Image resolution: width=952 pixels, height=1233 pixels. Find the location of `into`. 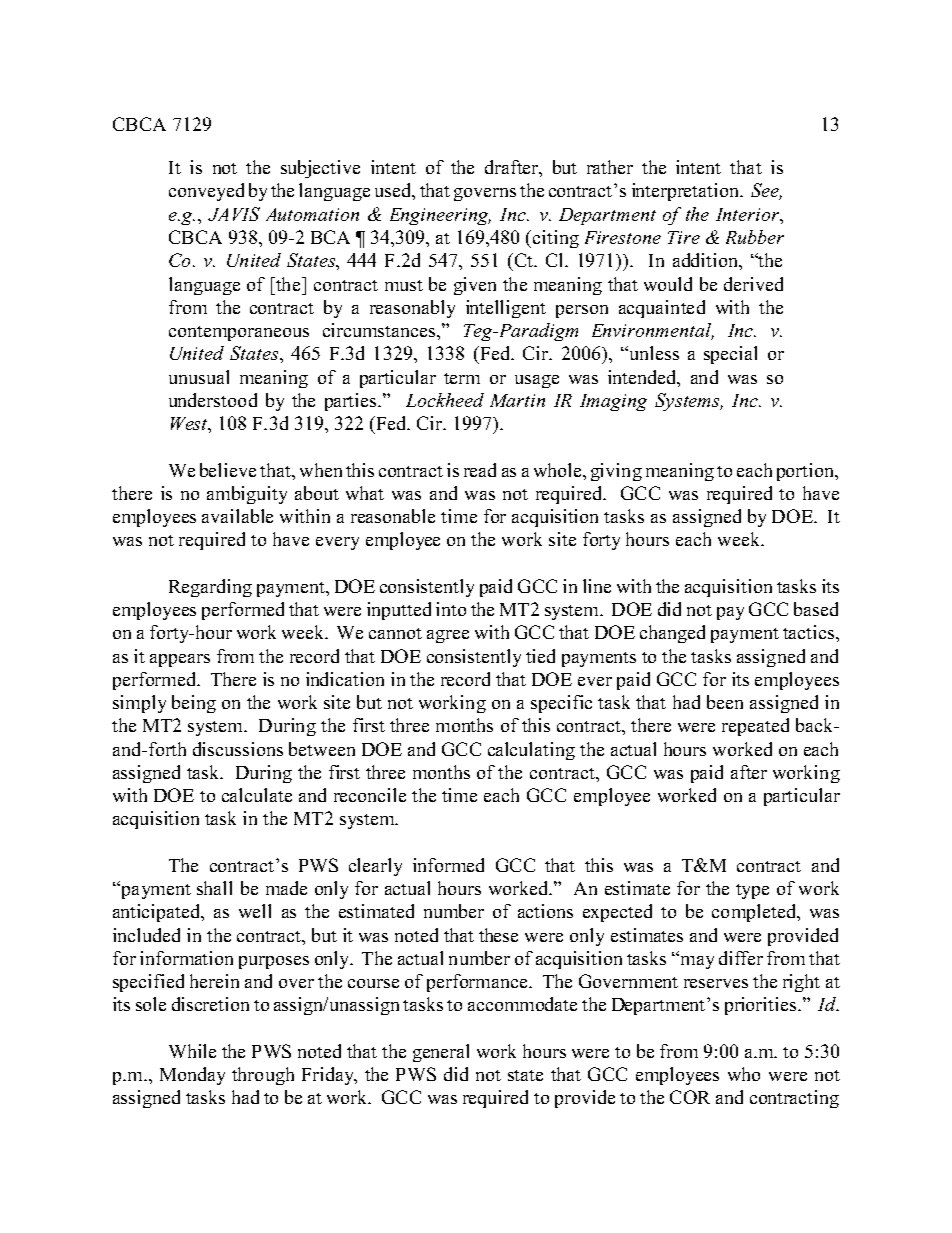

into is located at coordinates (451, 609).
